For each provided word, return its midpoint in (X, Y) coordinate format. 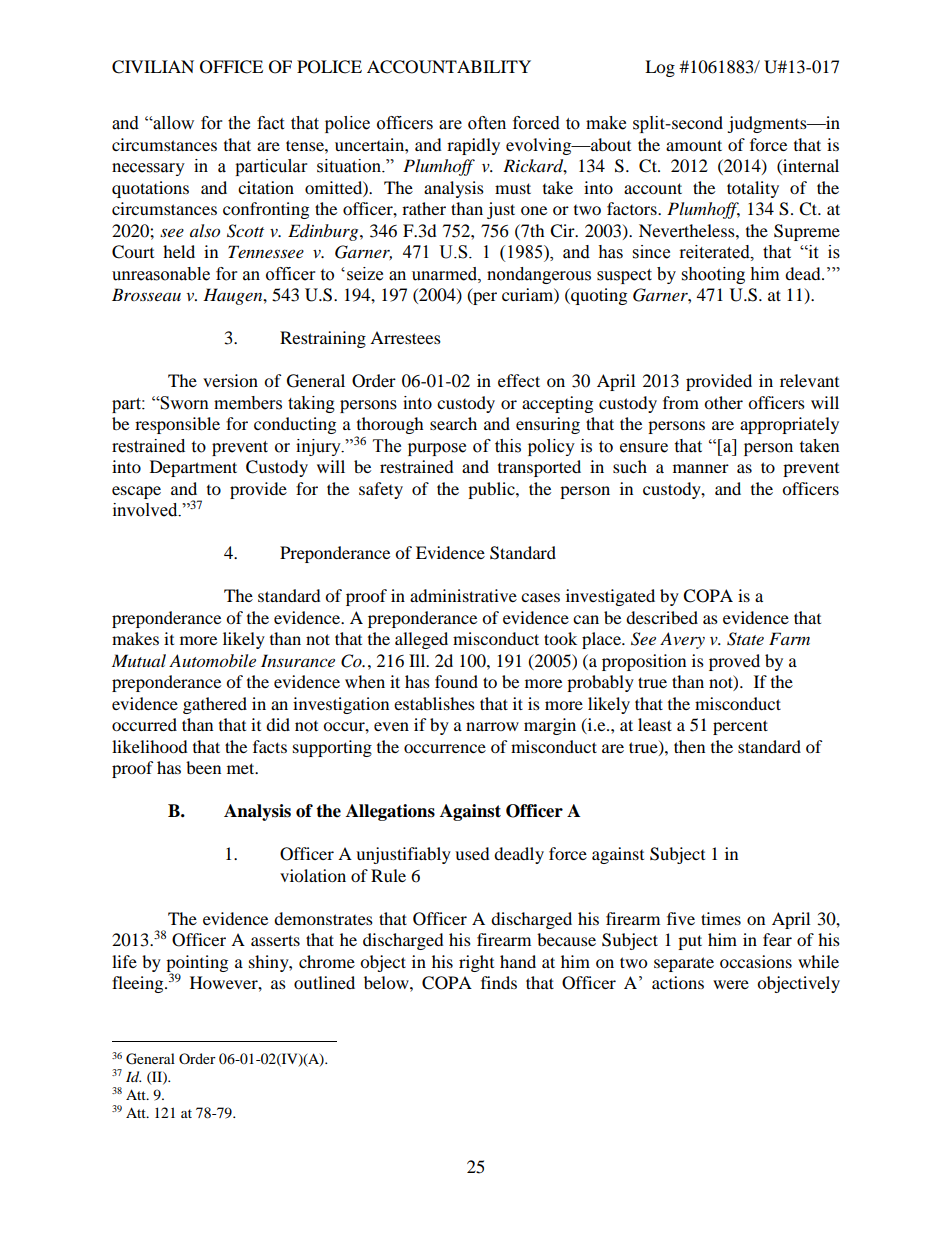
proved (734, 662)
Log (660, 68)
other (723, 402)
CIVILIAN (153, 67)
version (230, 380)
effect (519, 380)
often (487, 123)
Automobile (212, 661)
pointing (197, 964)
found (456, 681)
